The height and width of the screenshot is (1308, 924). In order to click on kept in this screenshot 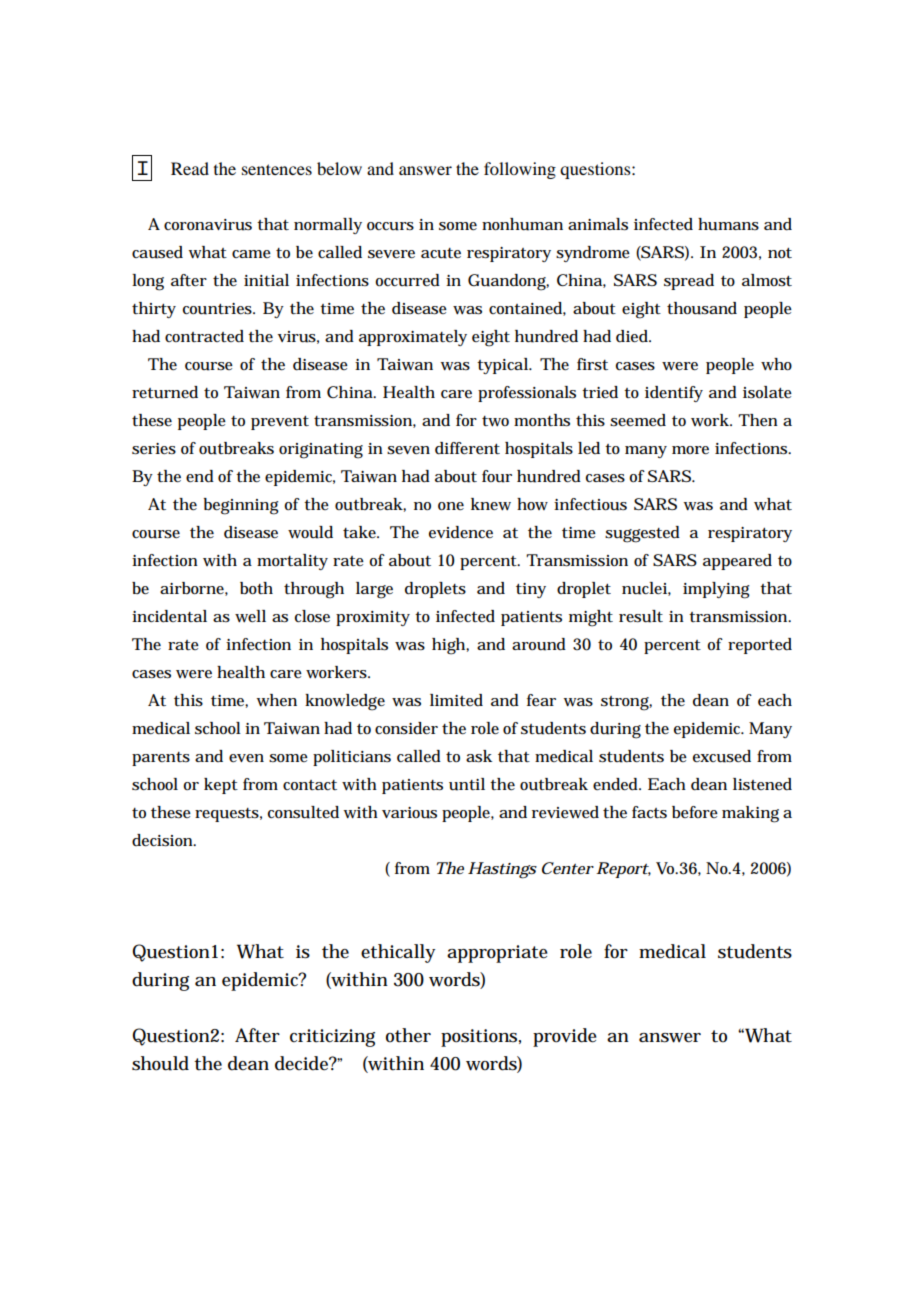, I will do `click(221, 786)`.
